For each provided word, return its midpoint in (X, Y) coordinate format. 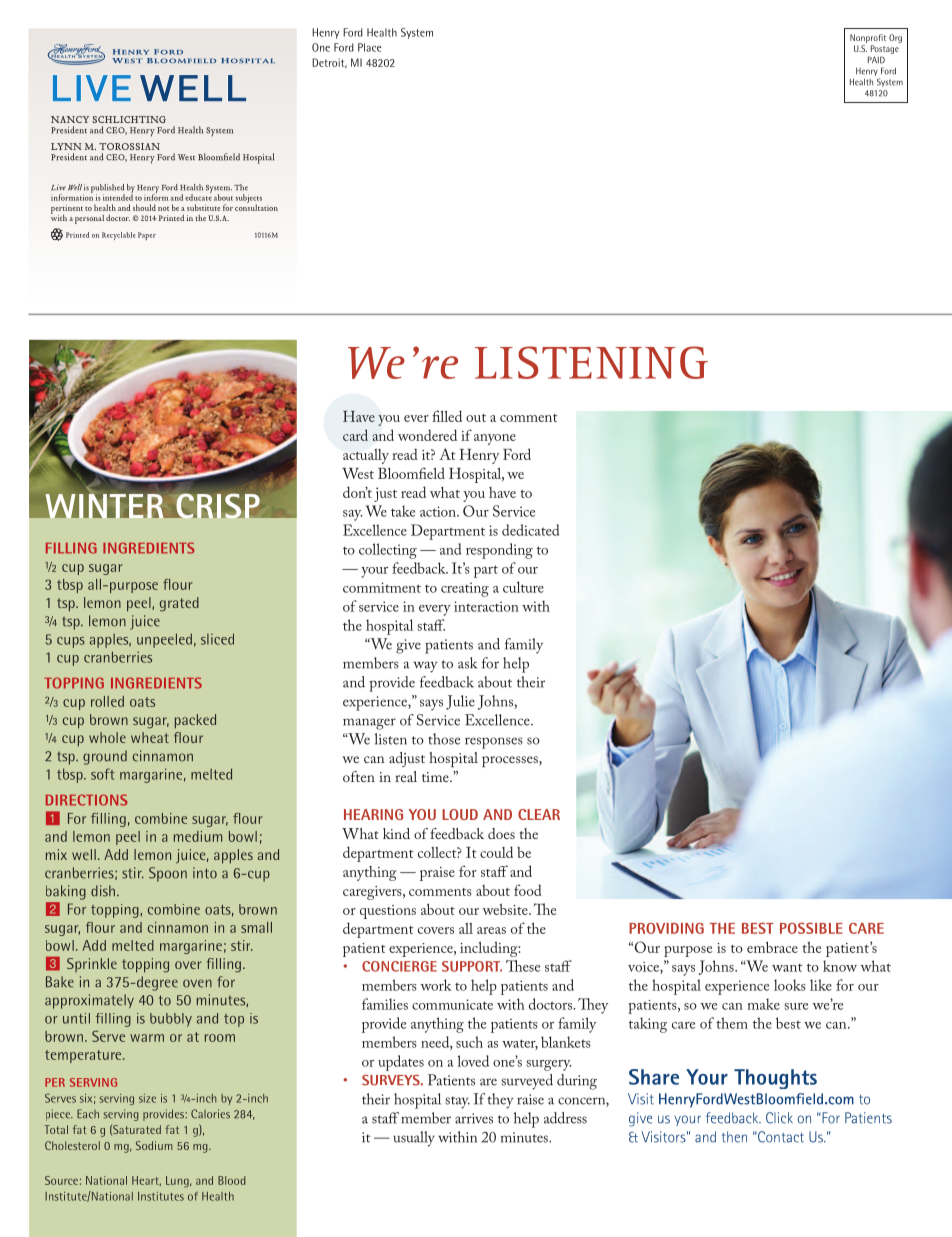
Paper (147, 236)
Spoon (168, 874)
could (496, 852)
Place (370, 47)
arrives (474, 1118)
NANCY (70, 119)
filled (447, 416)
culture (523, 587)
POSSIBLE (811, 928)
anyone (495, 439)
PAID (876, 60)
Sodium (154, 1145)
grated (179, 604)
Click (779, 1118)
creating (465, 589)
